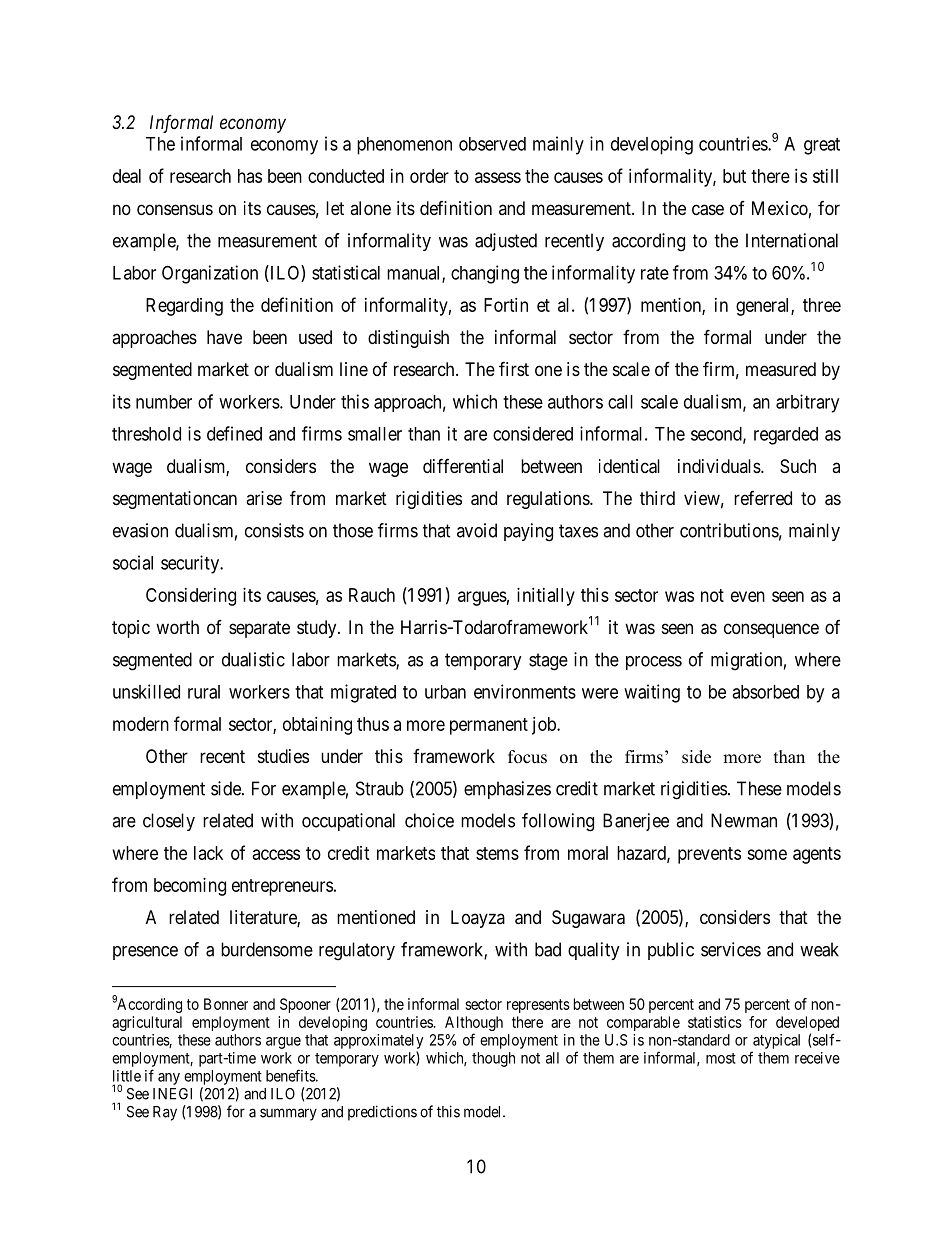  What do you see at coordinates (169, 1079) in the screenshot?
I see `any` at bounding box center [169, 1079].
